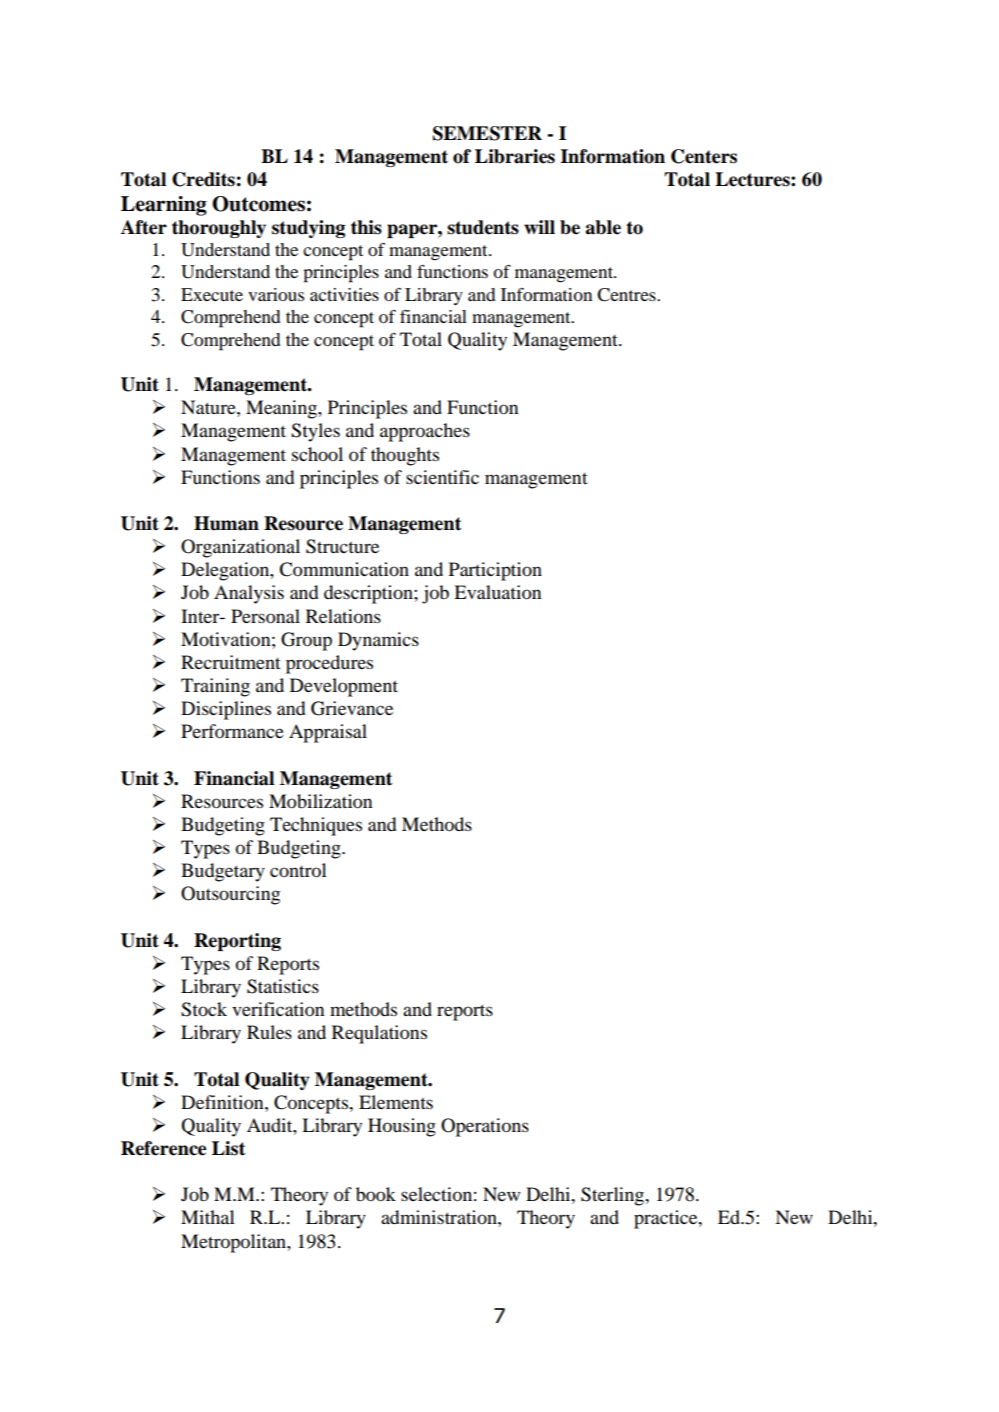 This page has width=999, height=1412. I want to click on Training, so click(215, 687).
